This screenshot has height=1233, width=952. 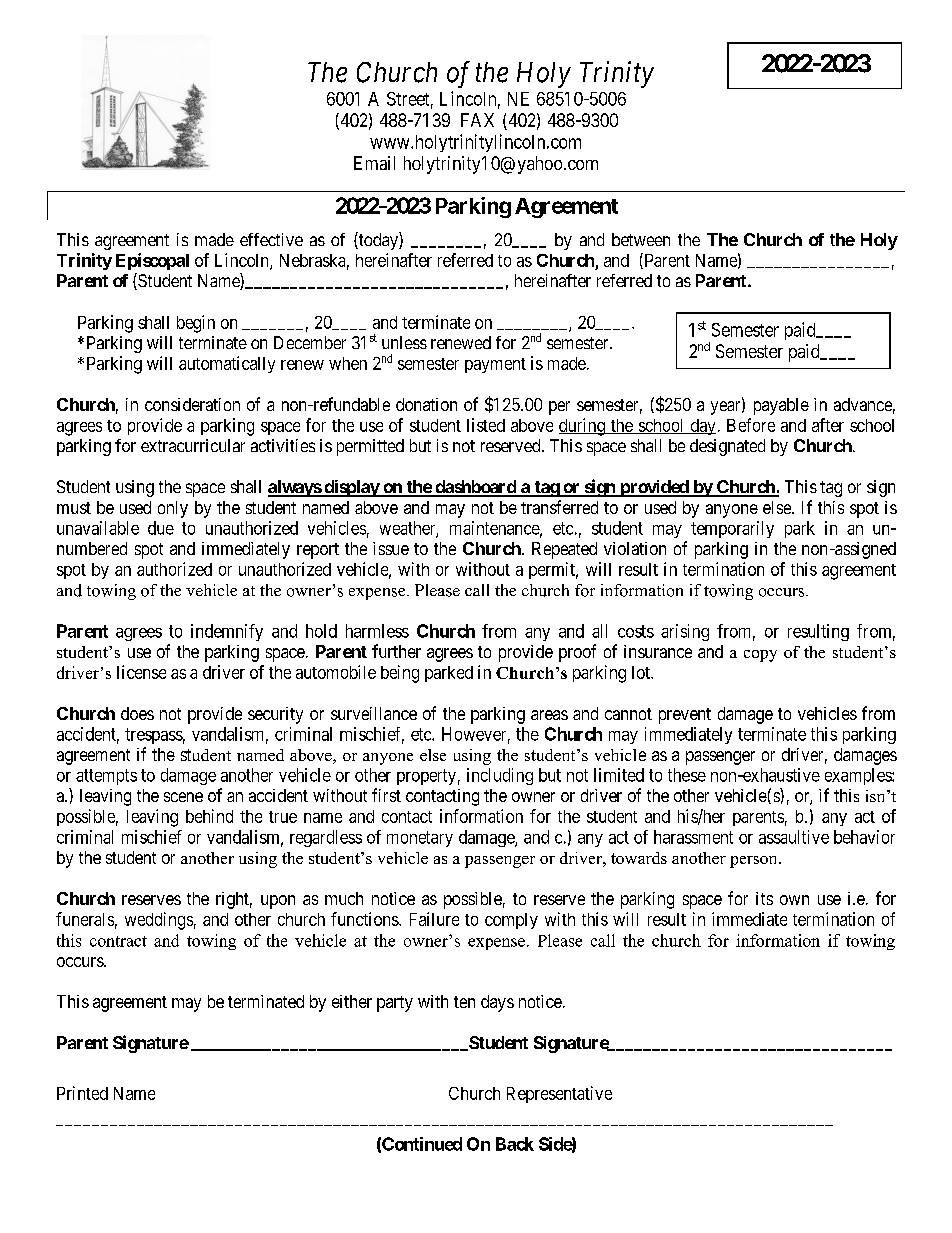 What do you see at coordinates (515, 1144) in the screenshot?
I see `Back` at bounding box center [515, 1144].
